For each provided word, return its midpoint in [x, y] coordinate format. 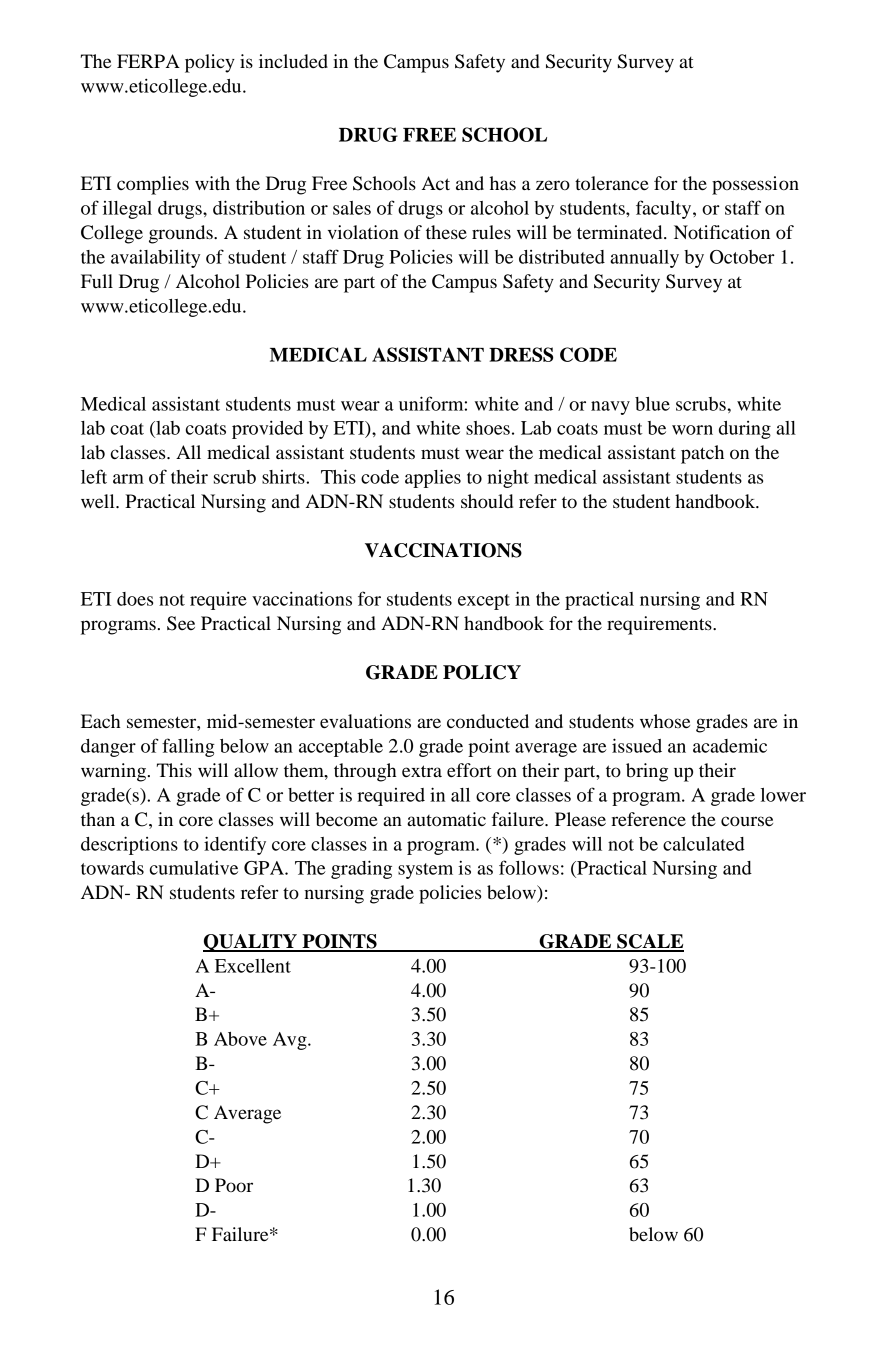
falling [188, 747]
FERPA [148, 61]
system [425, 871]
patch [702, 454]
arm [128, 479]
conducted [488, 721]
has [502, 183]
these [446, 232]
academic [730, 746]
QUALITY [251, 943]
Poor [234, 1185]
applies [433, 478]
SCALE [649, 942]
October [742, 257]
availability [155, 258]
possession [755, 185]
